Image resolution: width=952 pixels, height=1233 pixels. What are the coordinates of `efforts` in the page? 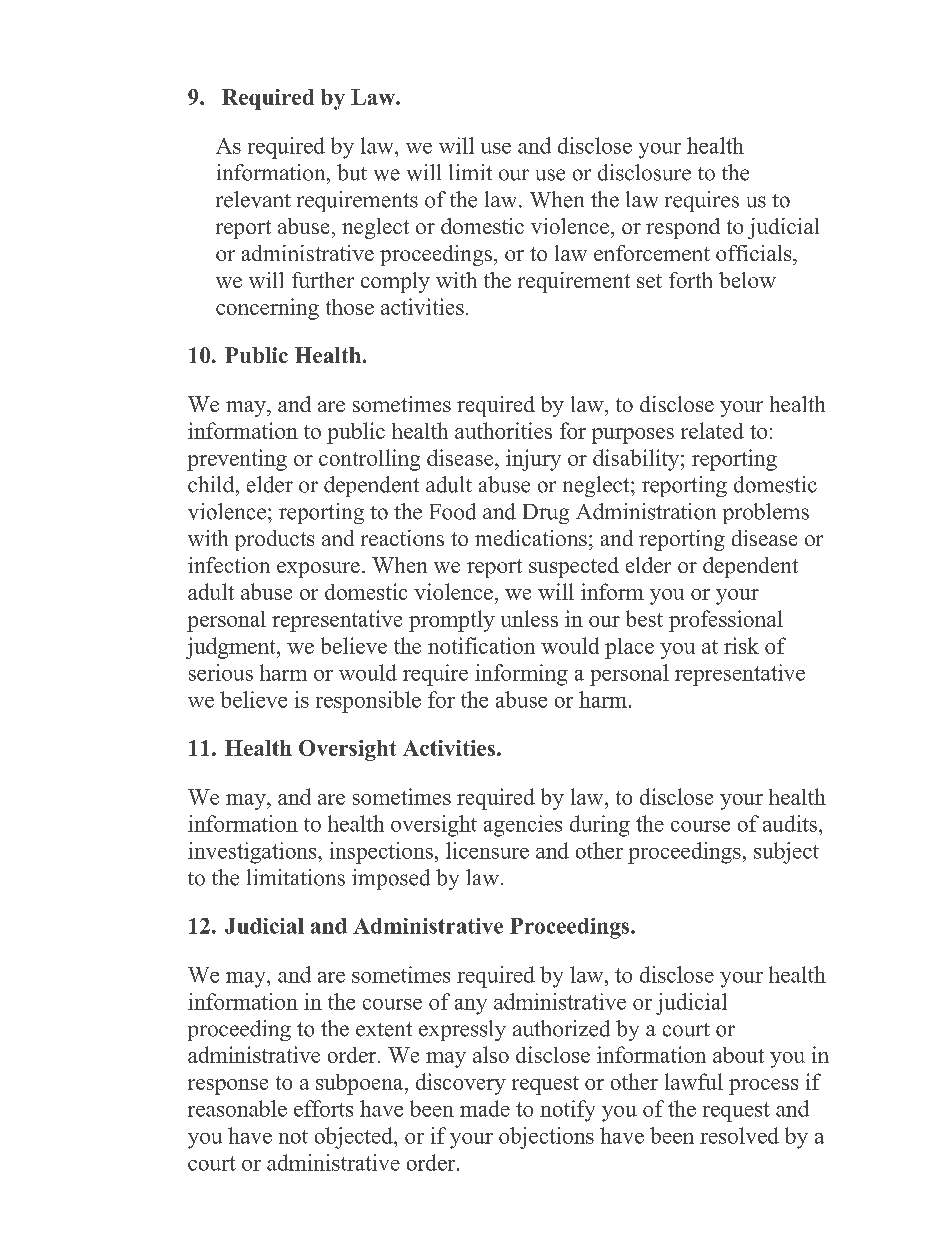 It's located at (323, 1108).
